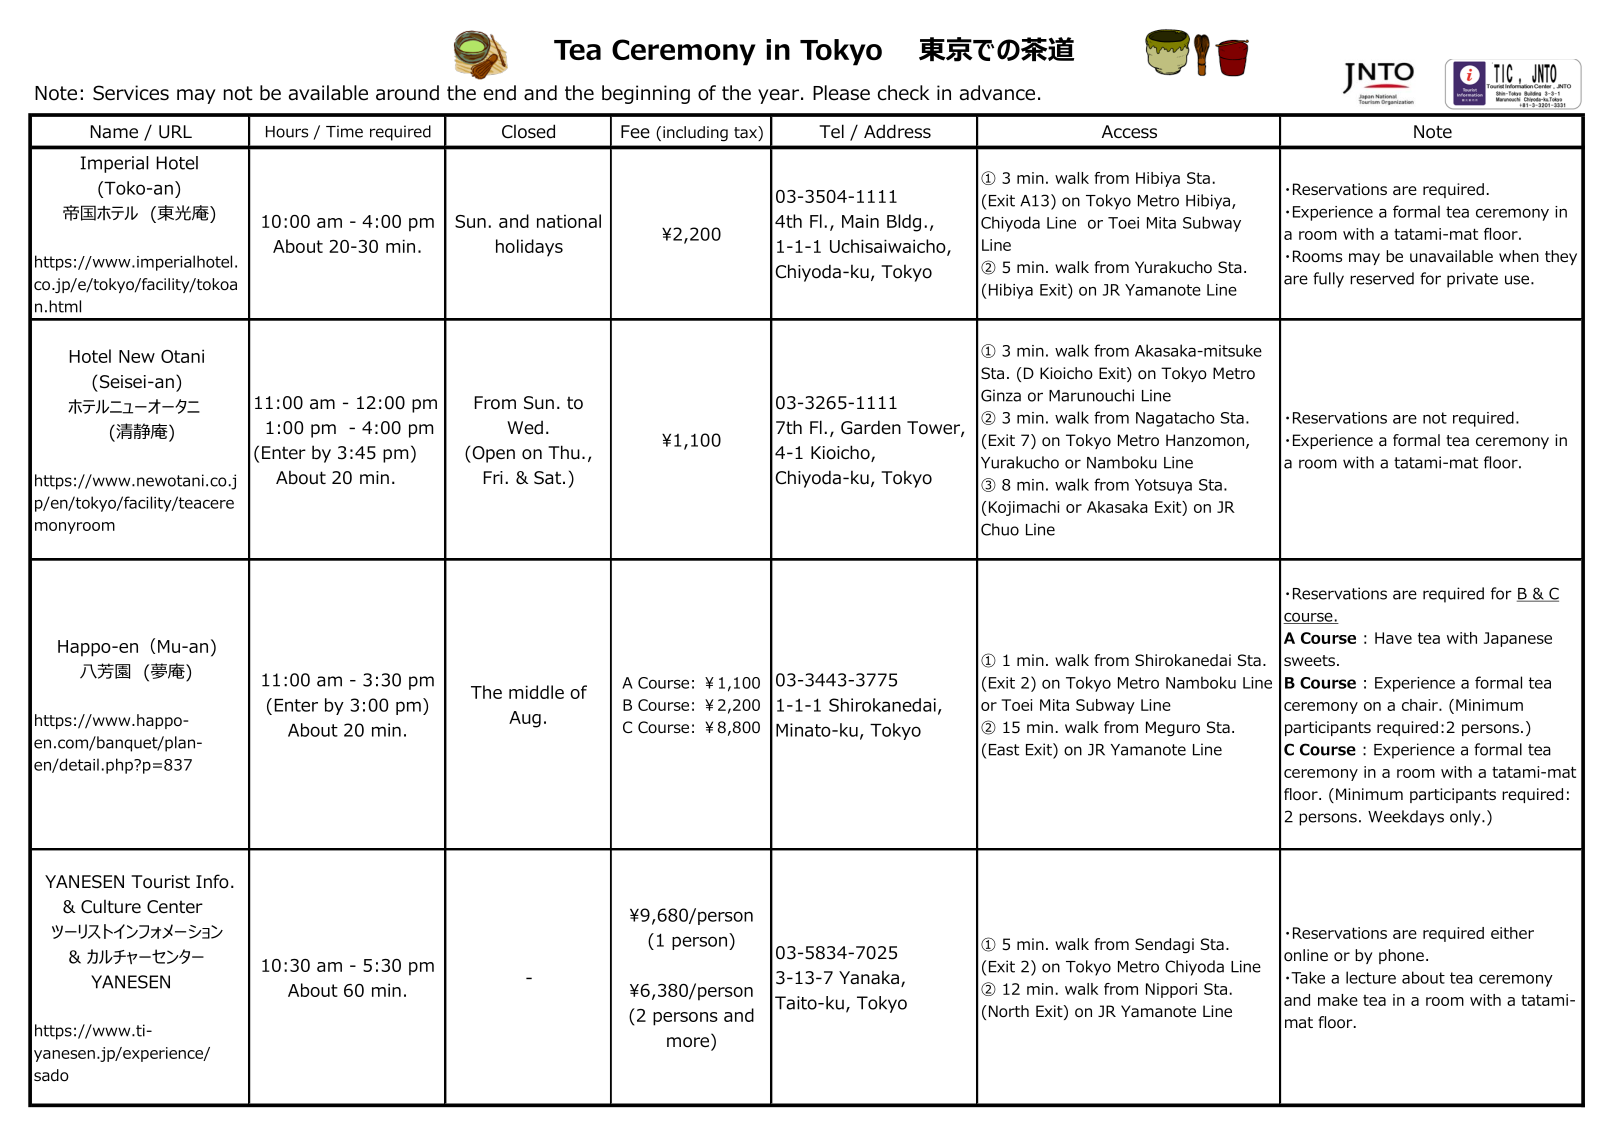 This screenshot has height=1141, width=1613. Describe the element at coordinates (1000, 529) in the screenshot. I see `Chuo` at that location.
